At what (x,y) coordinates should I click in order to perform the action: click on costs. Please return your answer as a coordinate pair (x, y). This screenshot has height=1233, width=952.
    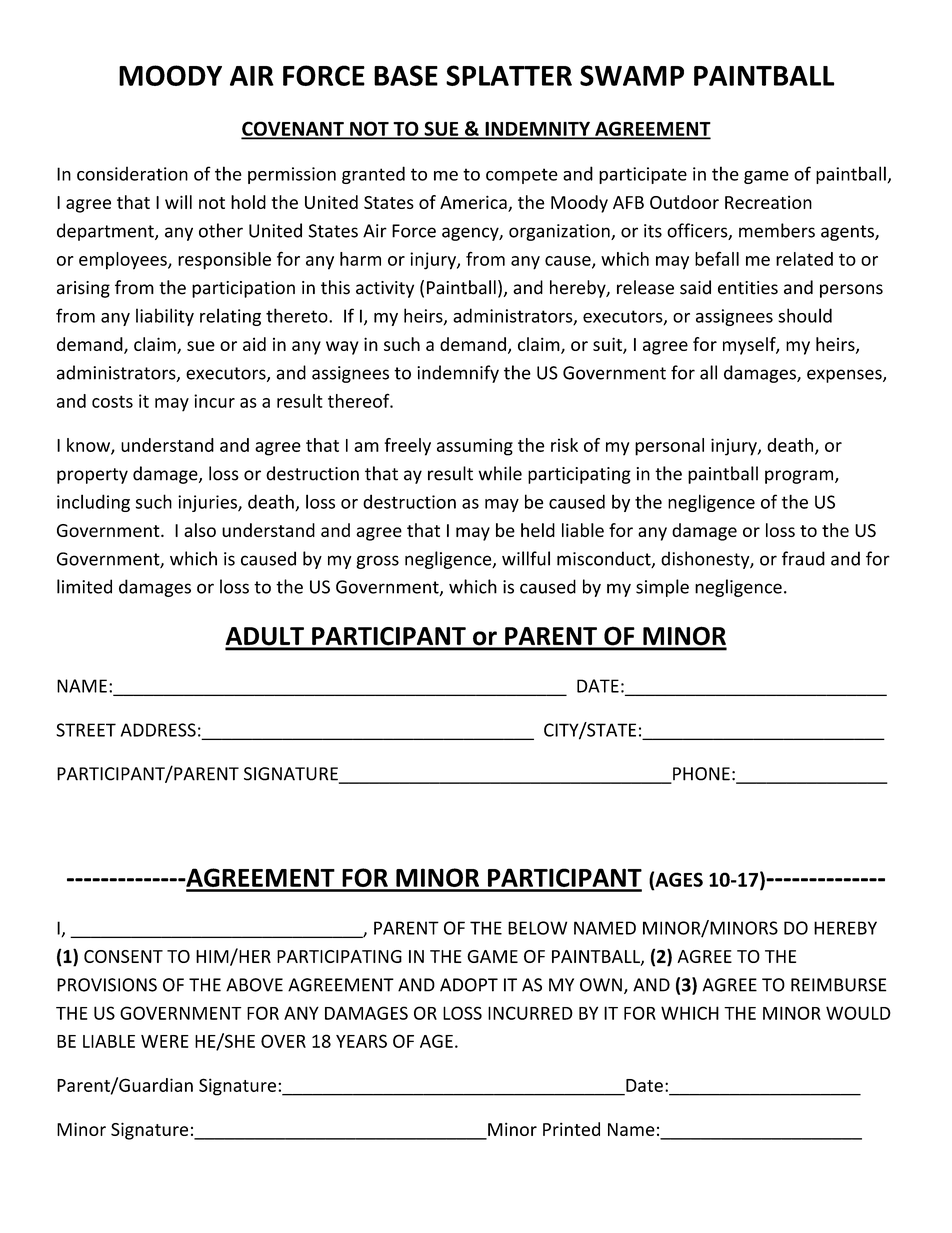
    Looking at the image, I should click on (112, 401).
